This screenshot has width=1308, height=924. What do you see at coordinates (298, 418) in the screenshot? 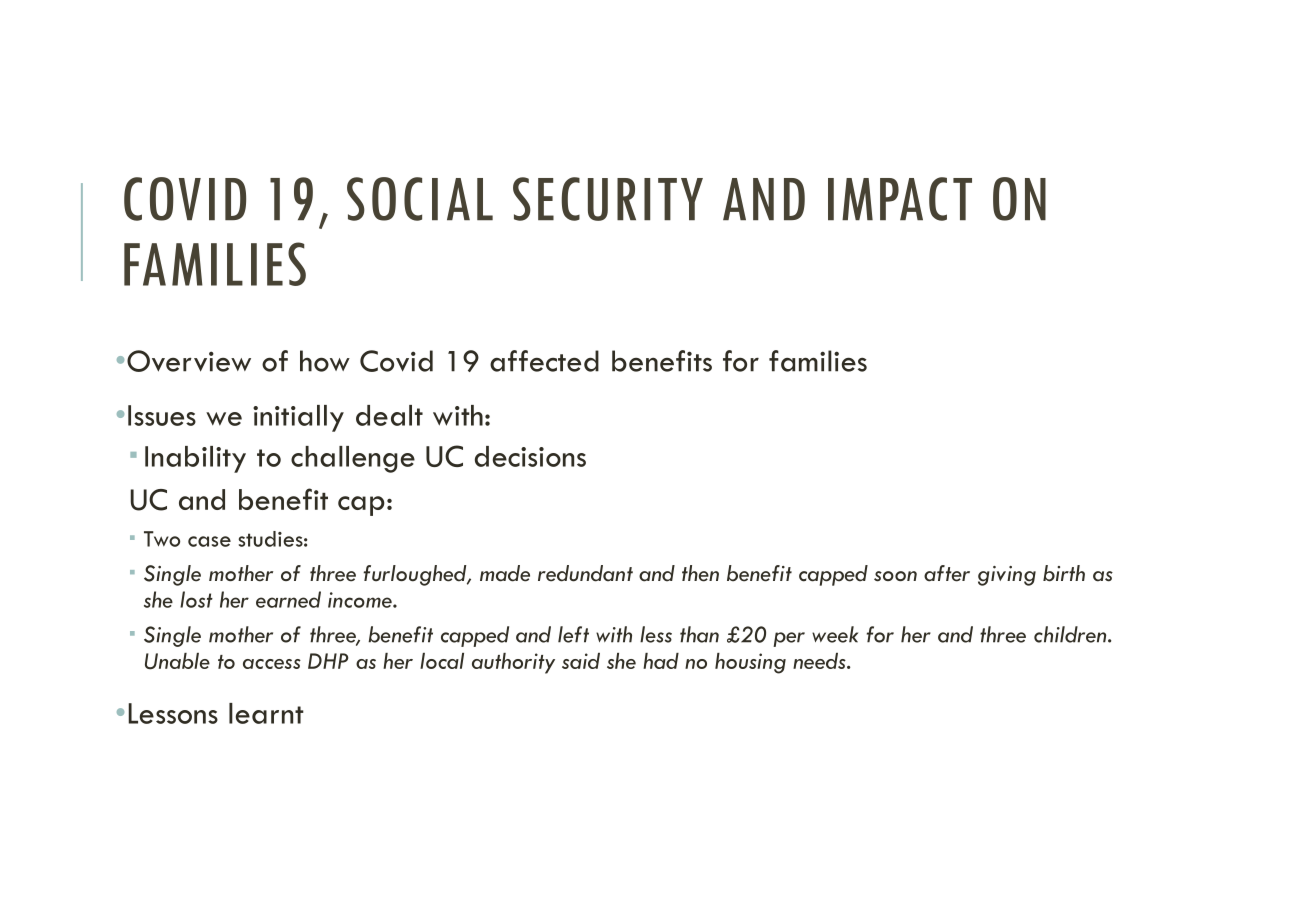
I see `initially` at bounding box center [298, 418].
